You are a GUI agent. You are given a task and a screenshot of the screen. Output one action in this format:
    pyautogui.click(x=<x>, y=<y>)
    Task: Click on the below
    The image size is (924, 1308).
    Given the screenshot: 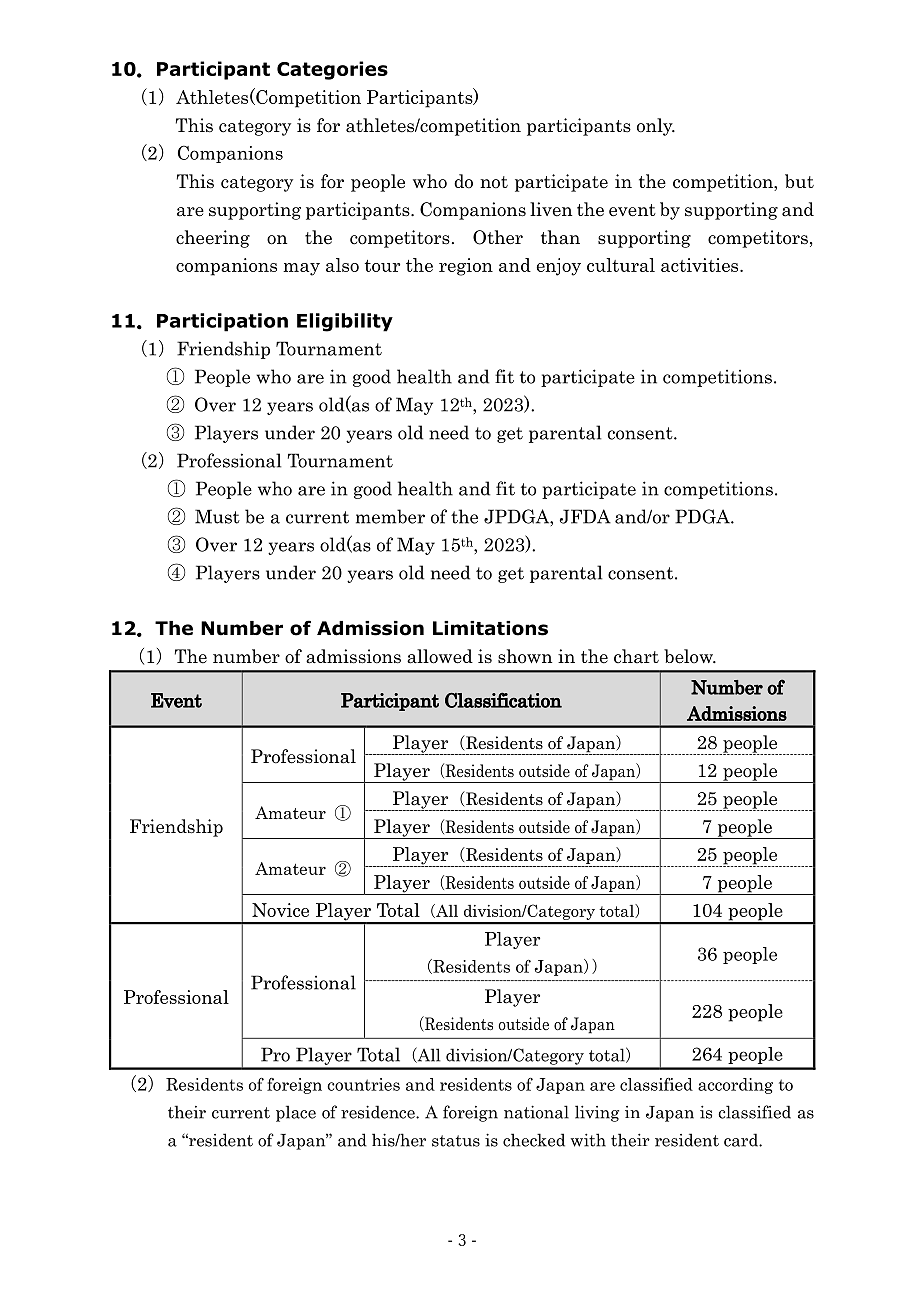 What is the action you would take?
    pyautogui.click(x=689, y=656)
